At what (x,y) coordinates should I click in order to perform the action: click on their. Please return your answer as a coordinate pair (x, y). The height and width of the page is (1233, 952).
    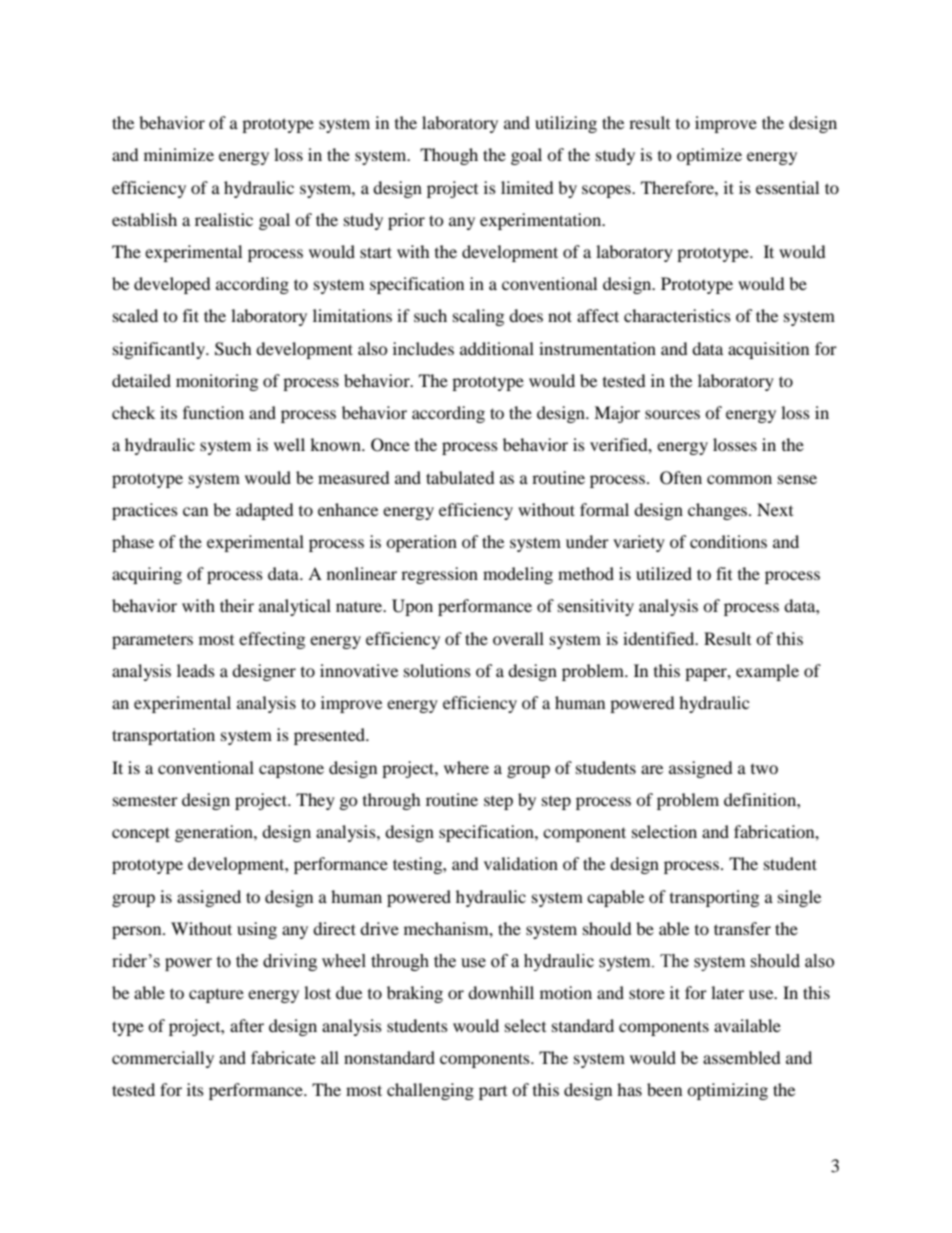
    Looking at the image, I should click on (237, 605).
